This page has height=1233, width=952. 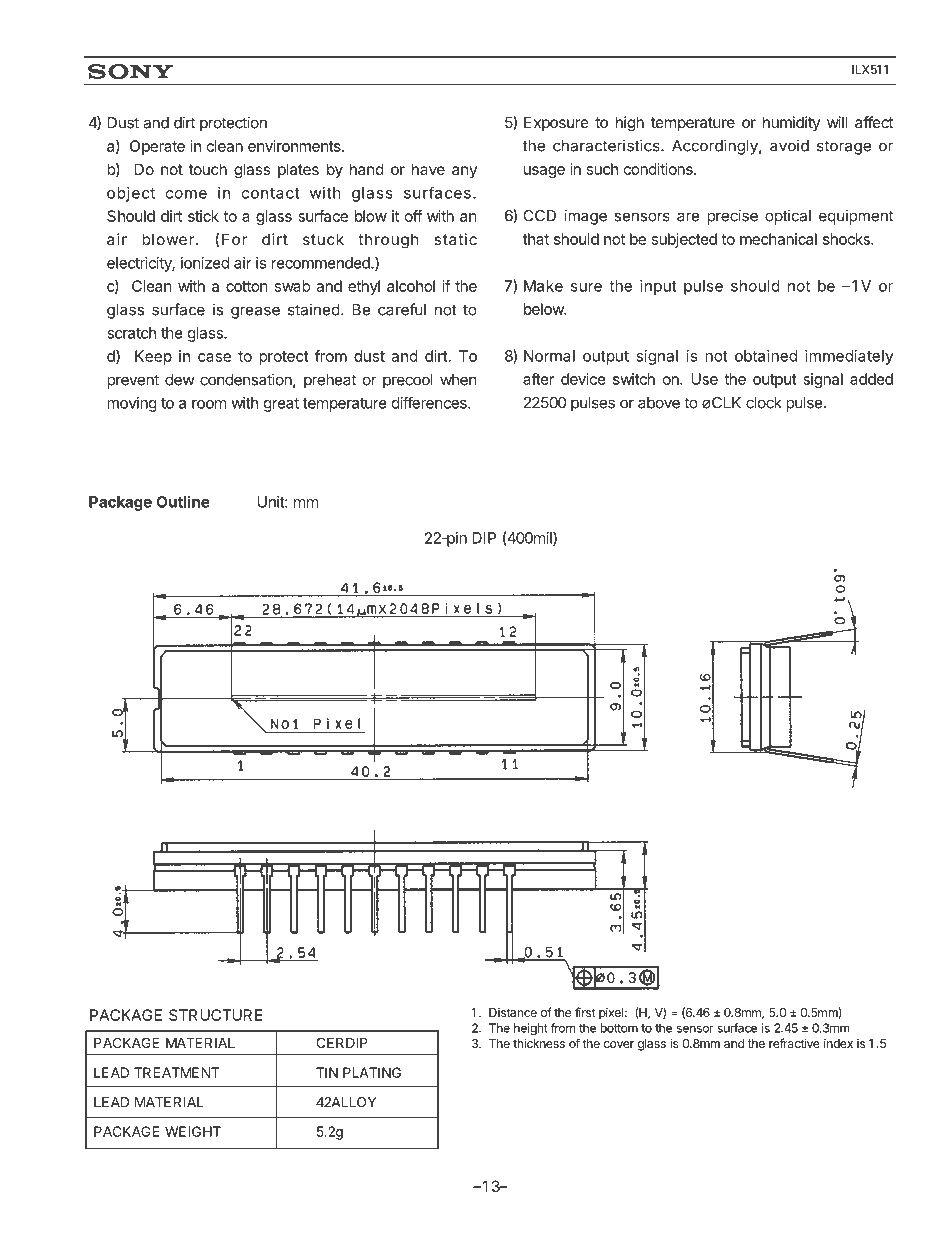 I want to click on avoid, so click(x=789, y=145).
